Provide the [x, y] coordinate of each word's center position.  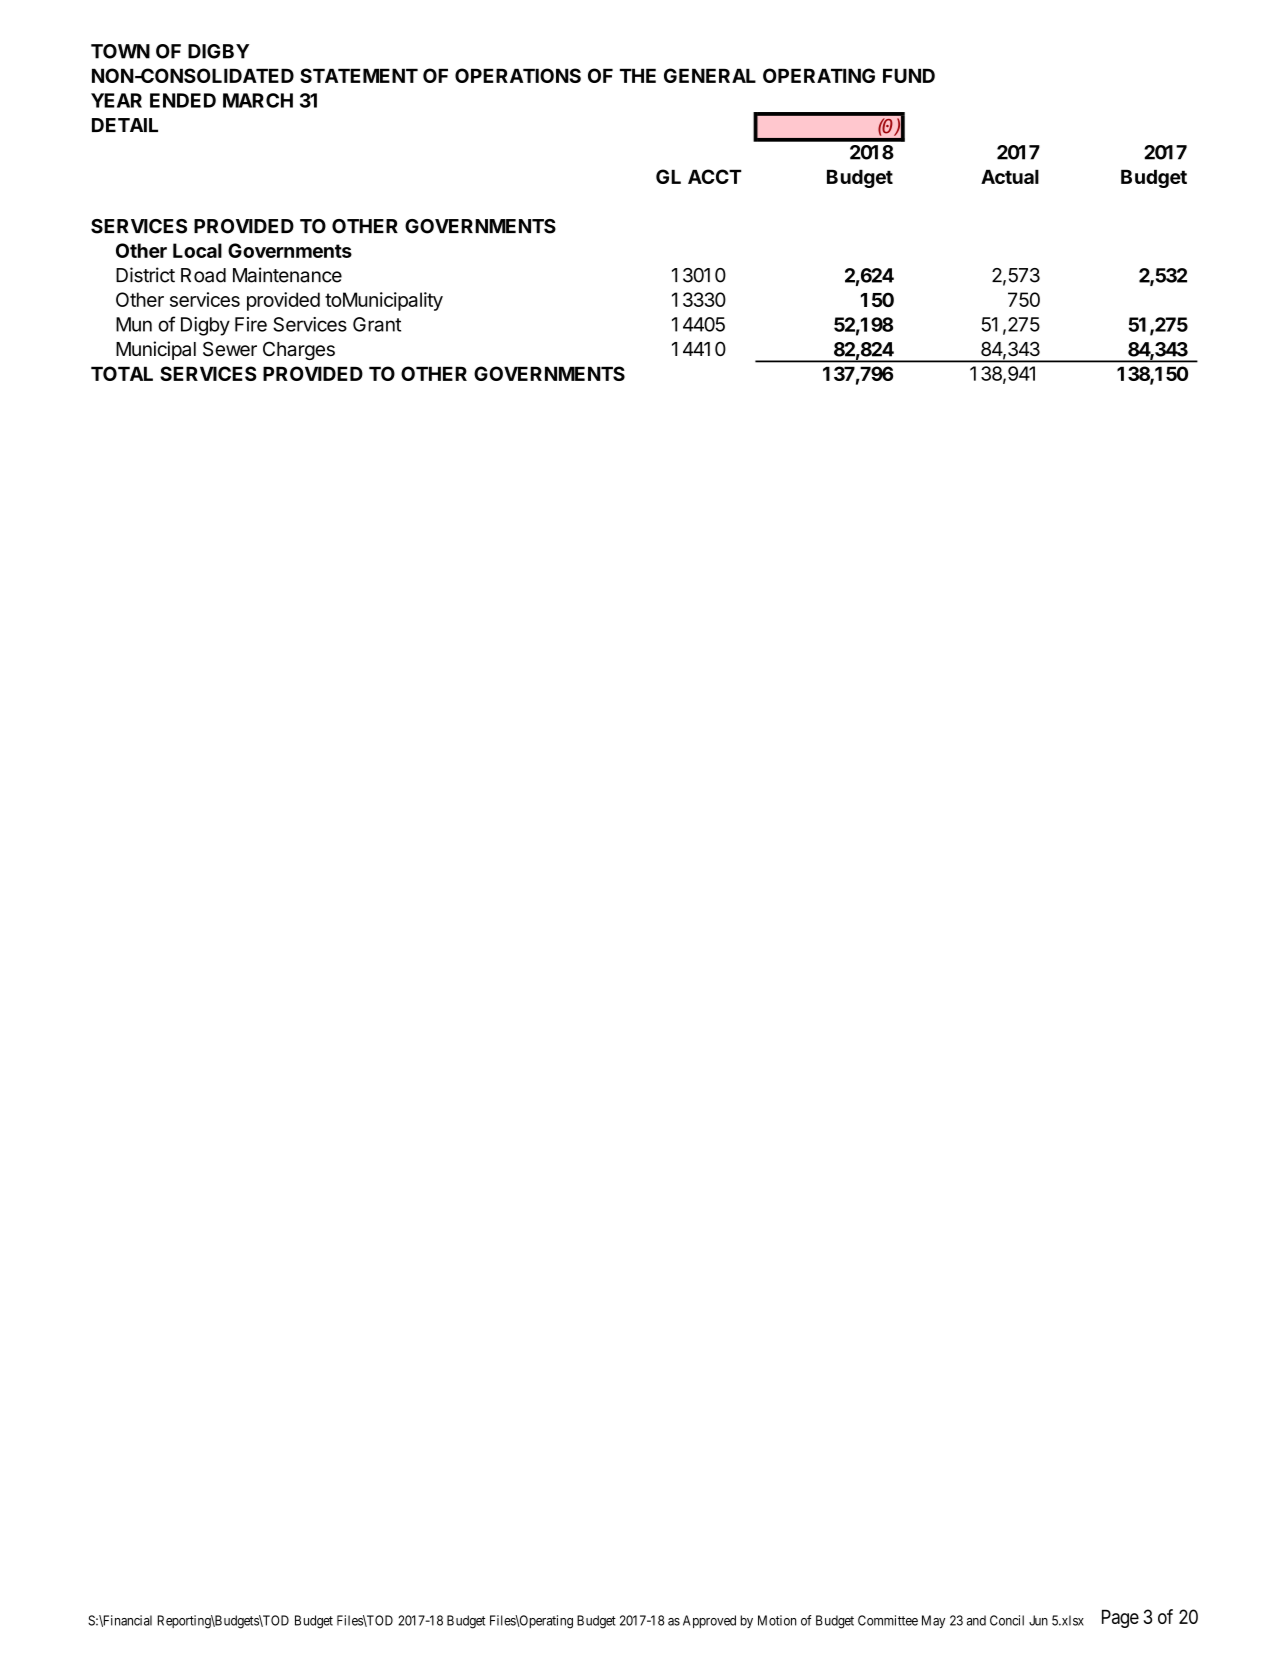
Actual [1010, 176]
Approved [709, 1621]
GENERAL [710, 75]
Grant [377, 324]
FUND [909, 75]
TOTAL [122, 373]
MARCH [258, 100]
